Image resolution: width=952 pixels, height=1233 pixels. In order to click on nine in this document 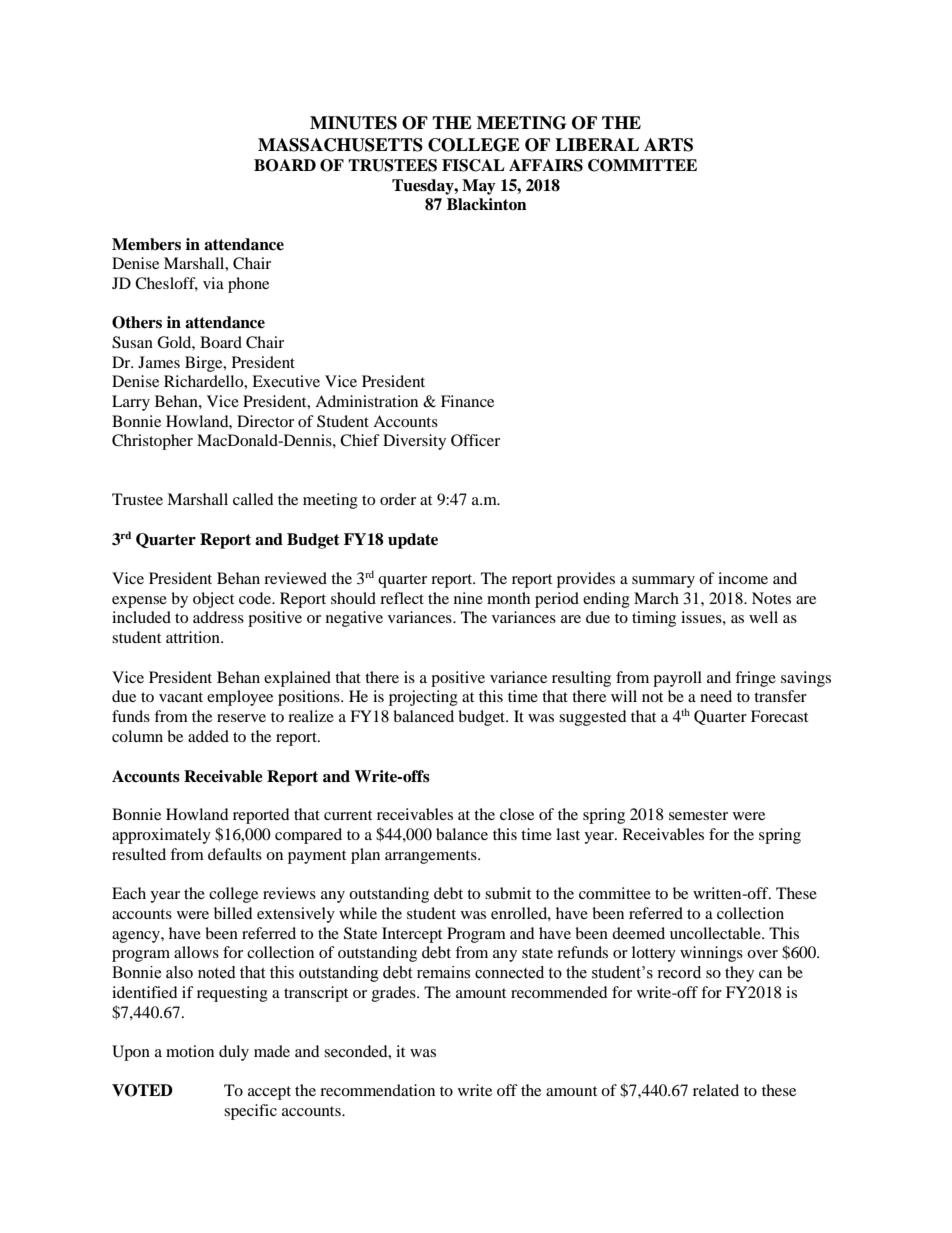, I will do `click(468, 598)`.
